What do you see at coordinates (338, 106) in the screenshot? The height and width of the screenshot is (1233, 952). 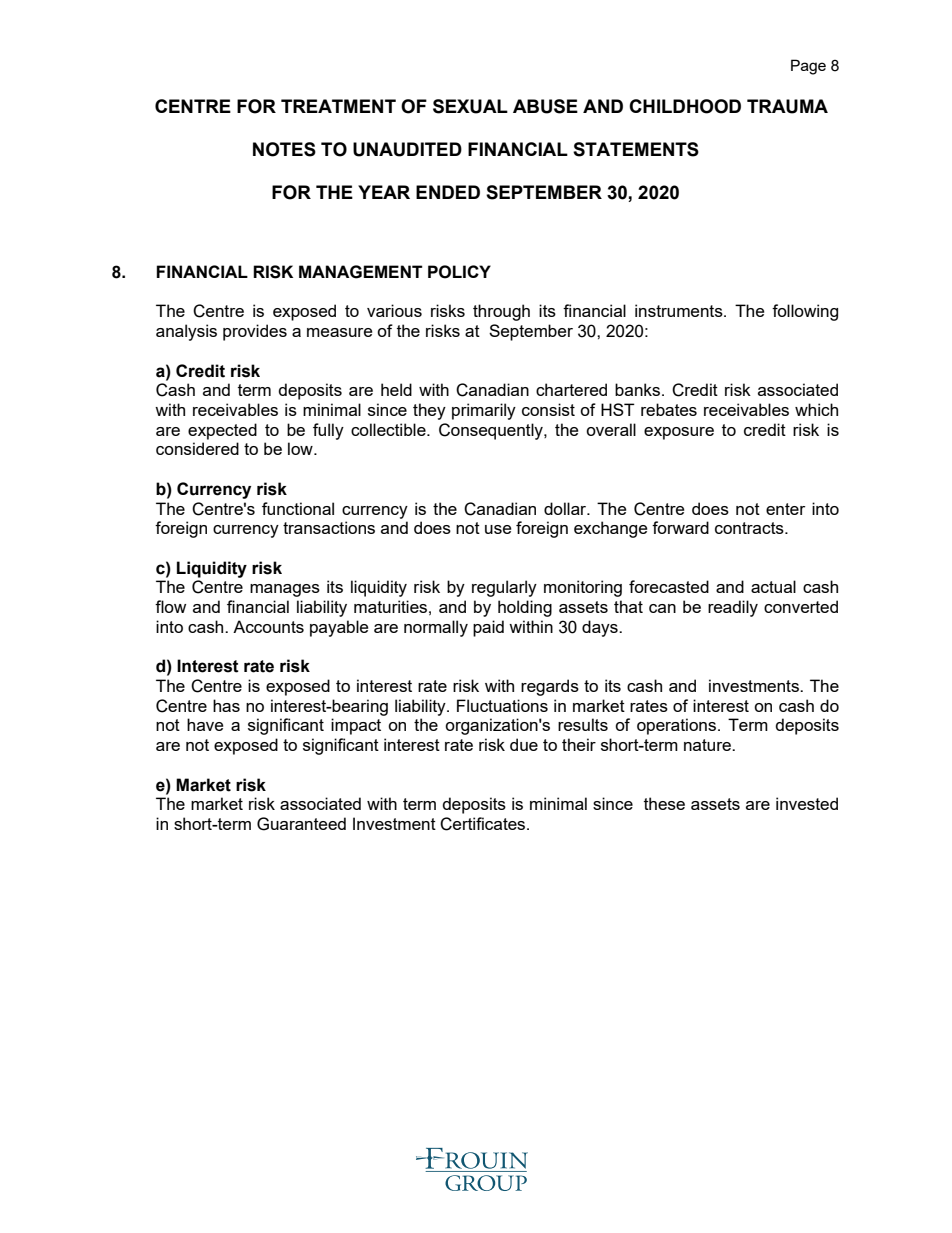 I see `TREATMENT` at bounding box center [338, 106].
